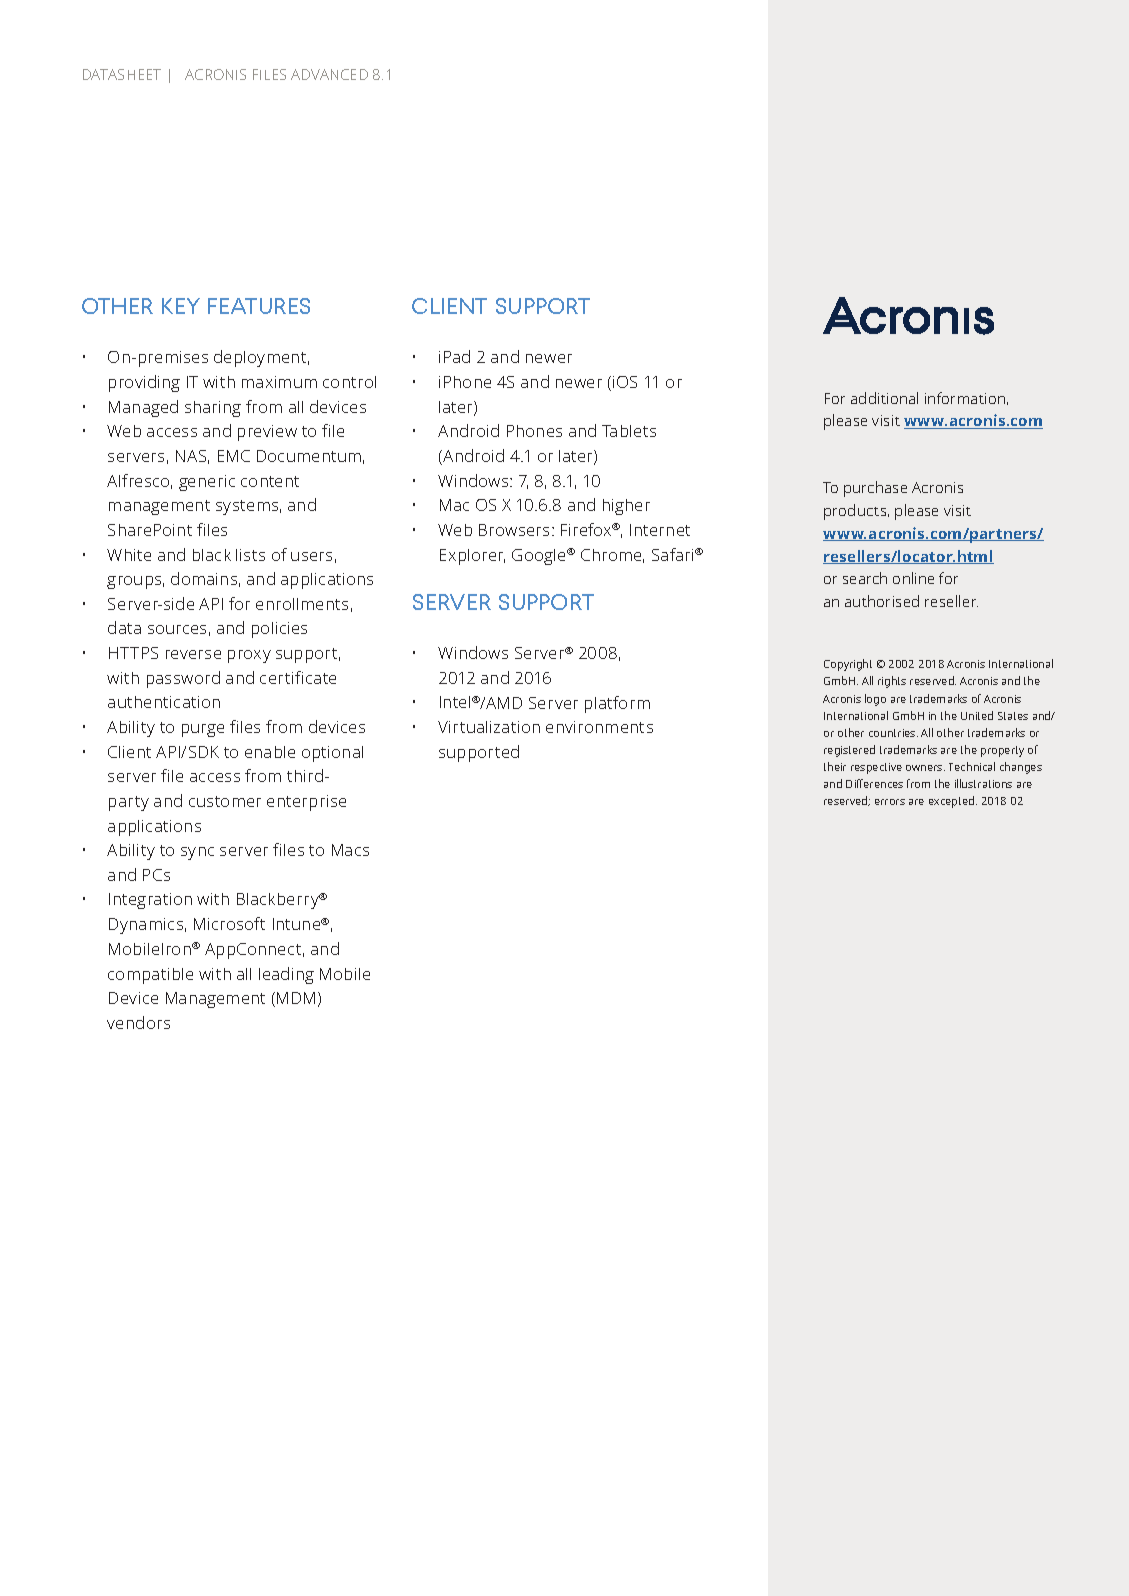 This screenshot has width=1129, height=1596. What do you see at coordinates (884, 398) in the screenshot?
I see `additional` at bounding box center [884, 398].
